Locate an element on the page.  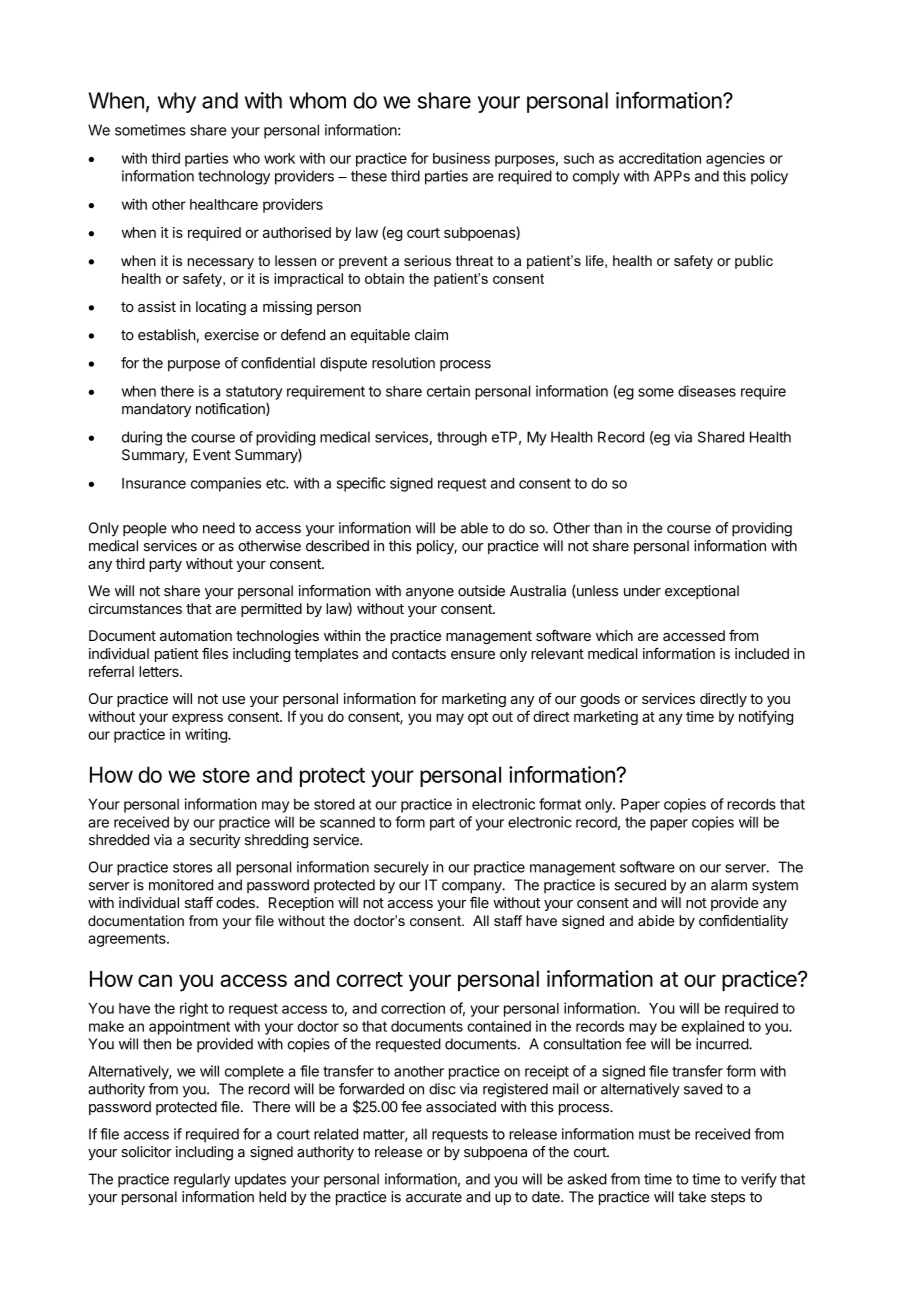
diseases is located at coordinates (707, 391).
